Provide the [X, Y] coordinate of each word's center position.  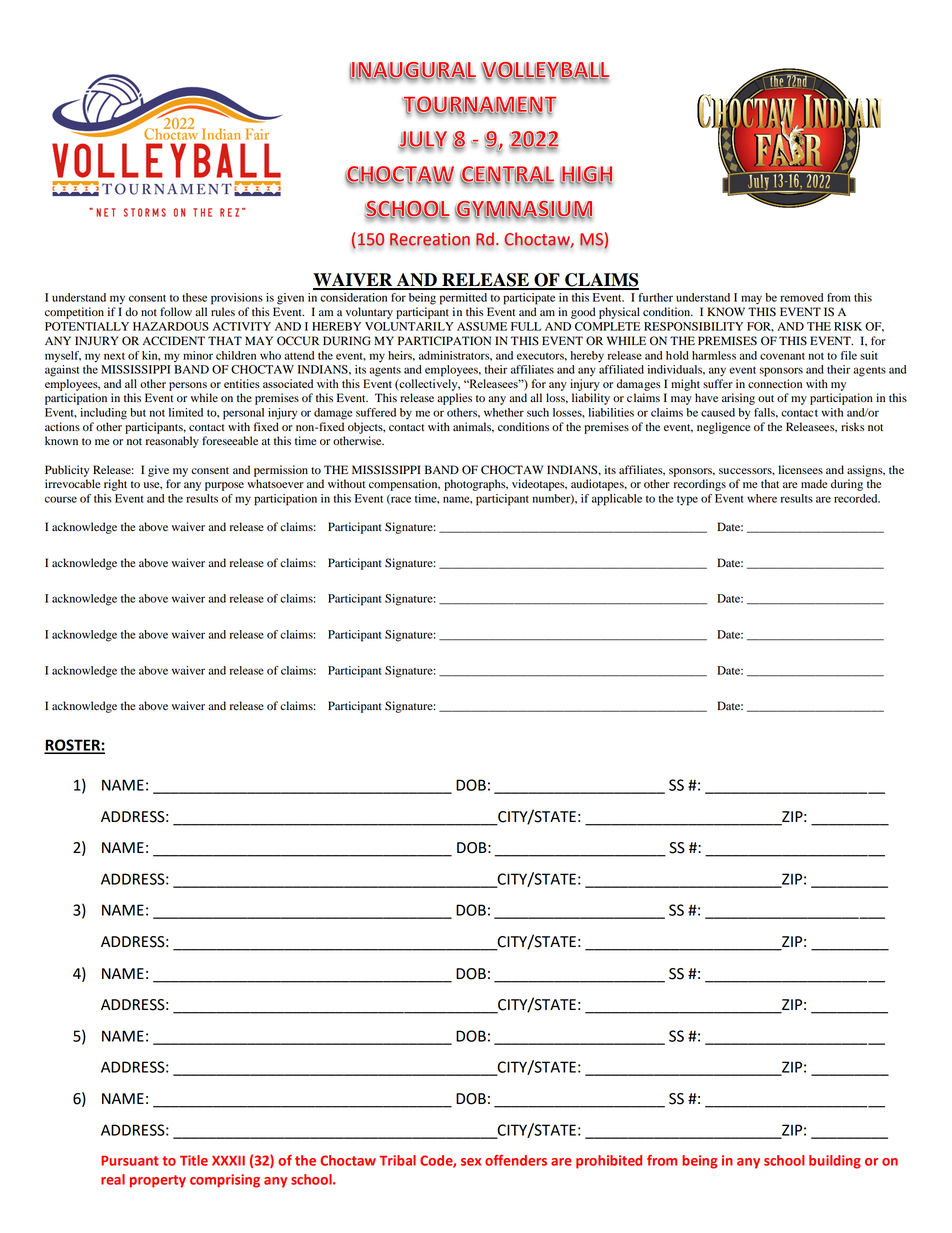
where [762, 498]
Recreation [430, 240]
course [61, 499]
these [194, 297]
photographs [476, 485]
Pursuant [130, 1161]
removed [801, 297]
